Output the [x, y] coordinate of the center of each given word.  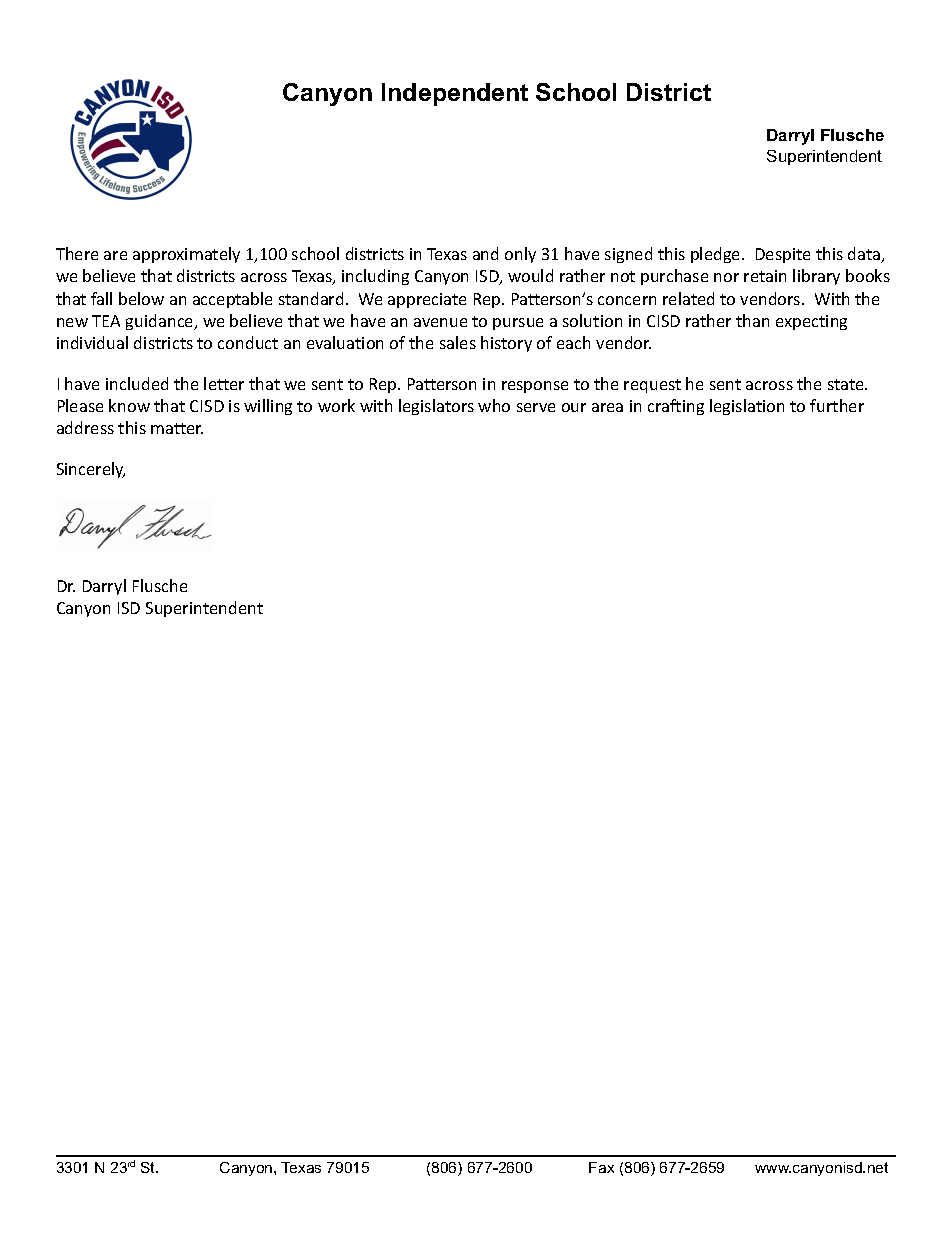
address [85, 427]
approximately [186, 255]
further [837, 405]
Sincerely [91, 470]
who [494, 405]
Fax [601, 1167]
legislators [436, 407]
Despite [783, 255]
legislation [747, 407]
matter [177, 428]
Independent [455, 94]
